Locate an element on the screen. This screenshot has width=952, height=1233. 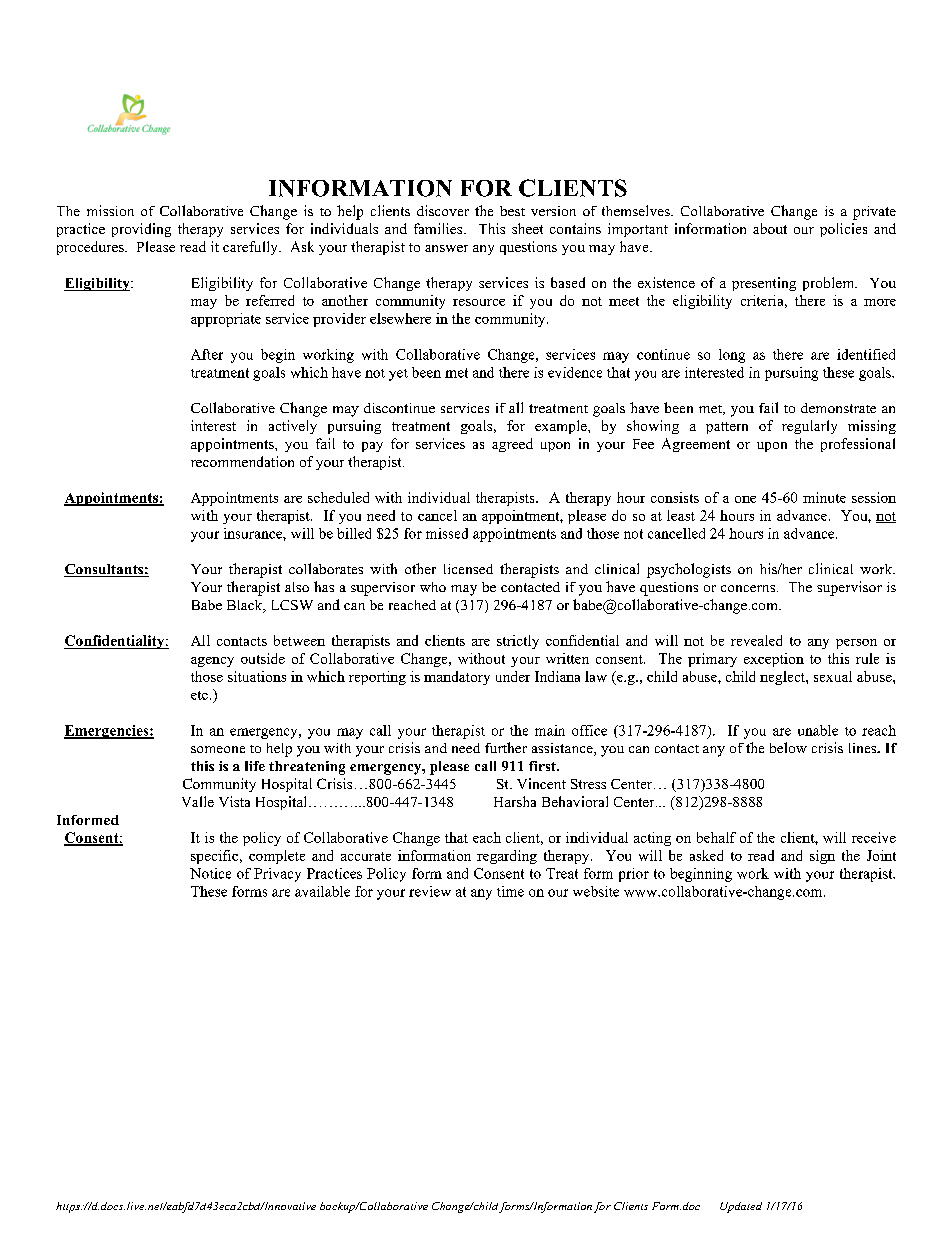
agreed is located at coordinates (512, 445).
